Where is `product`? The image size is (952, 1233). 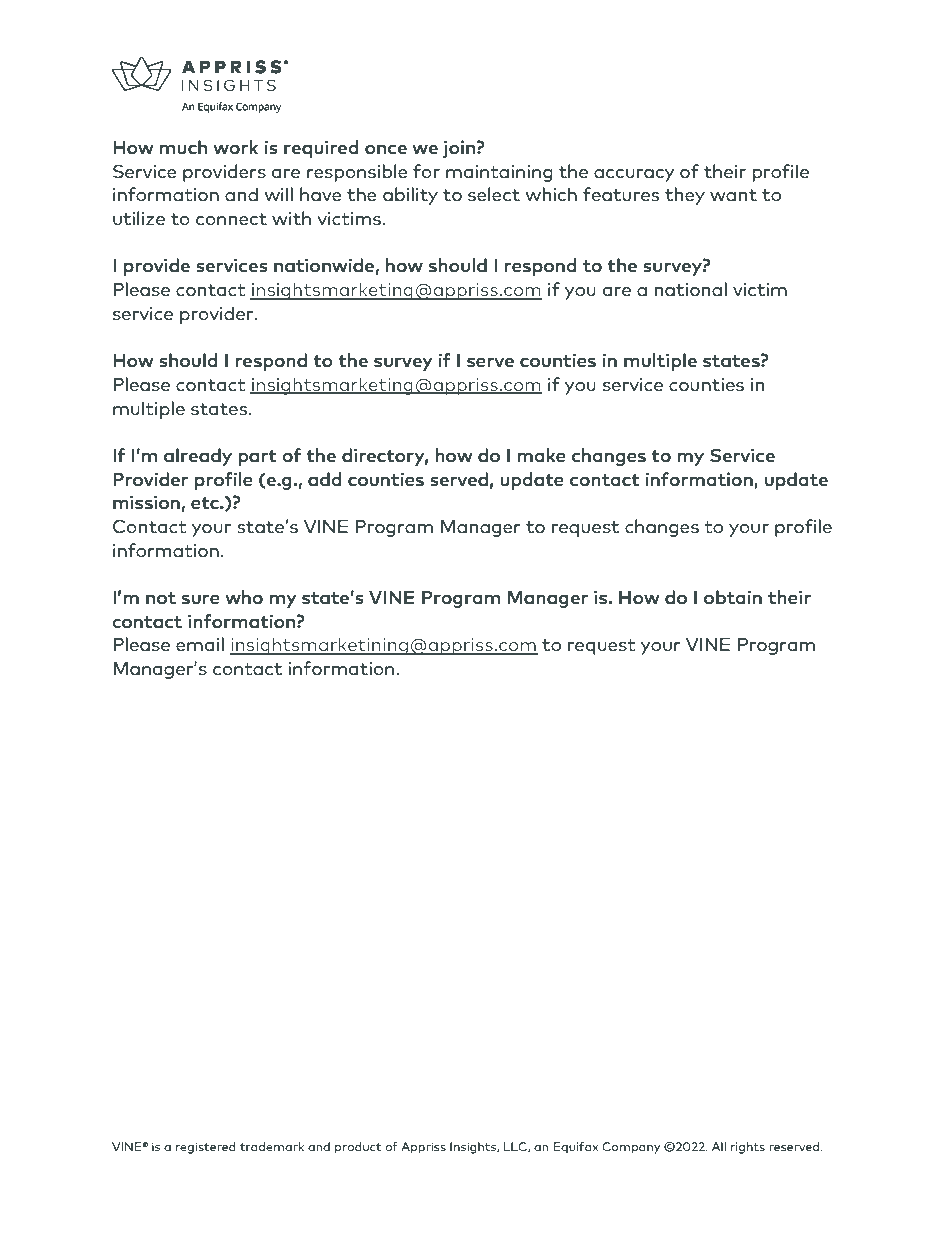
product is located at coordinates (358, 1148).
